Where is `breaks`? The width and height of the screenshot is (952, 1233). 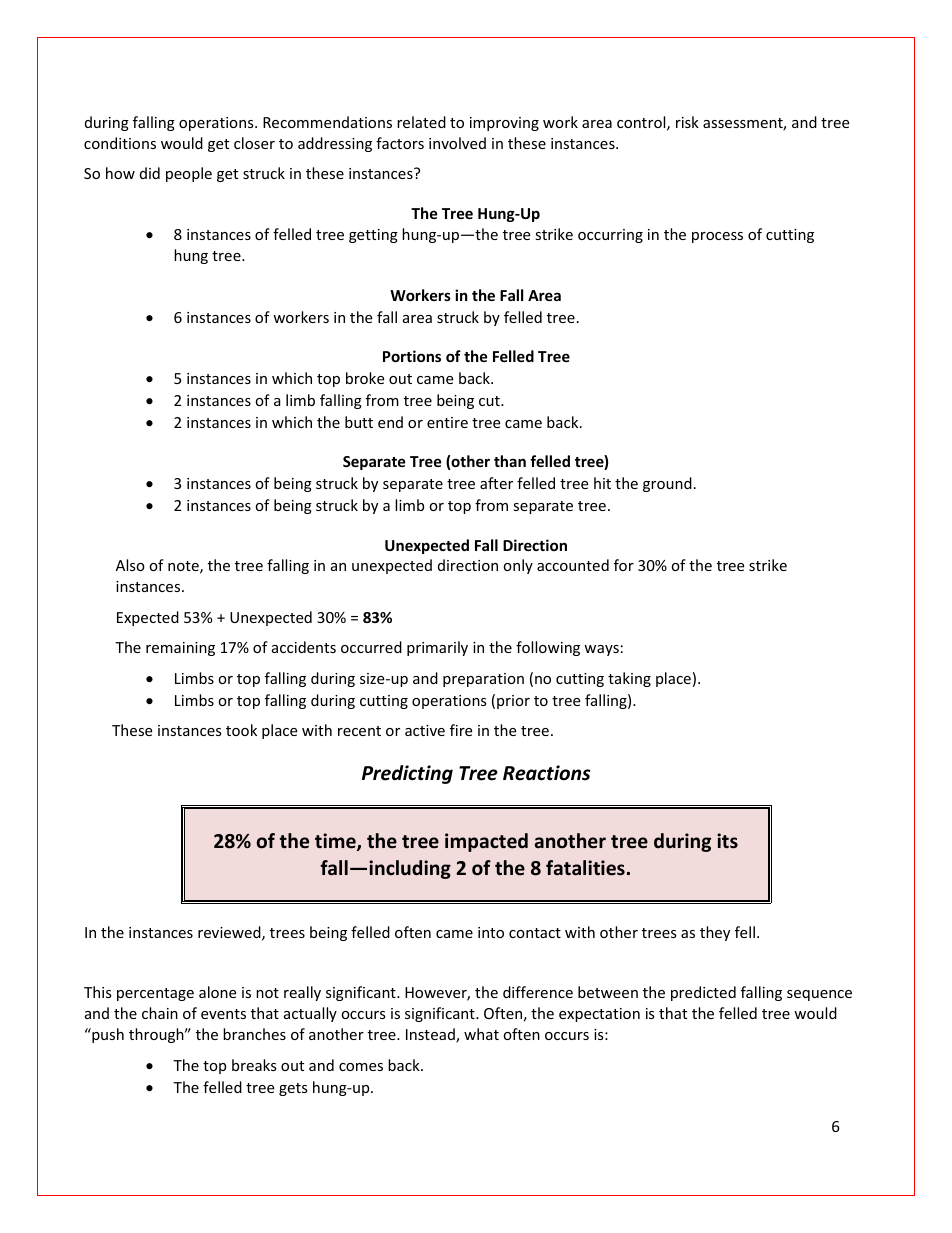 breaks is located at coordinates (254, 1065).
